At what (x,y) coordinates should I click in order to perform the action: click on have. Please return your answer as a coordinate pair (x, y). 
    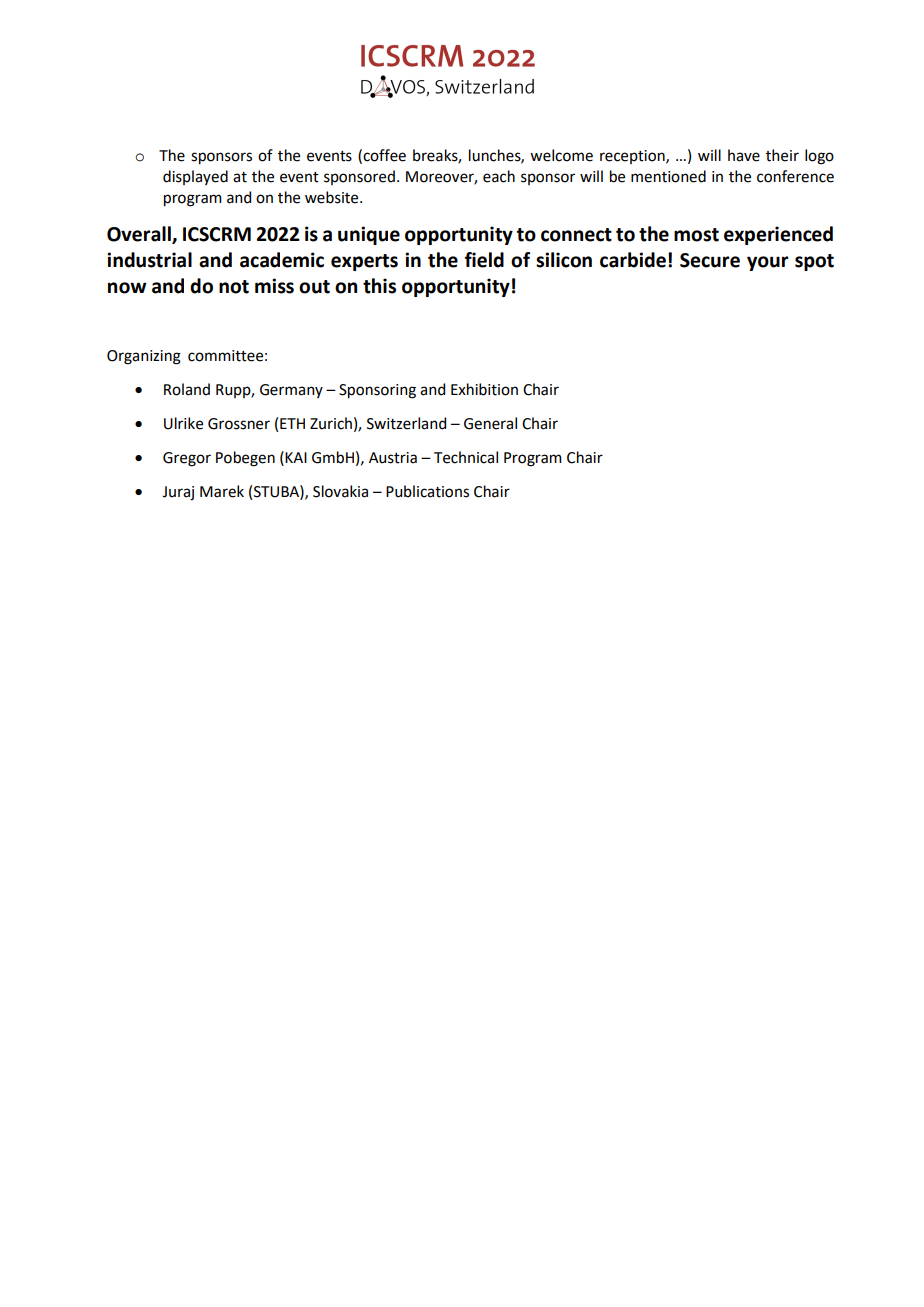
    Looking at the image, I should click on (744, 155).
